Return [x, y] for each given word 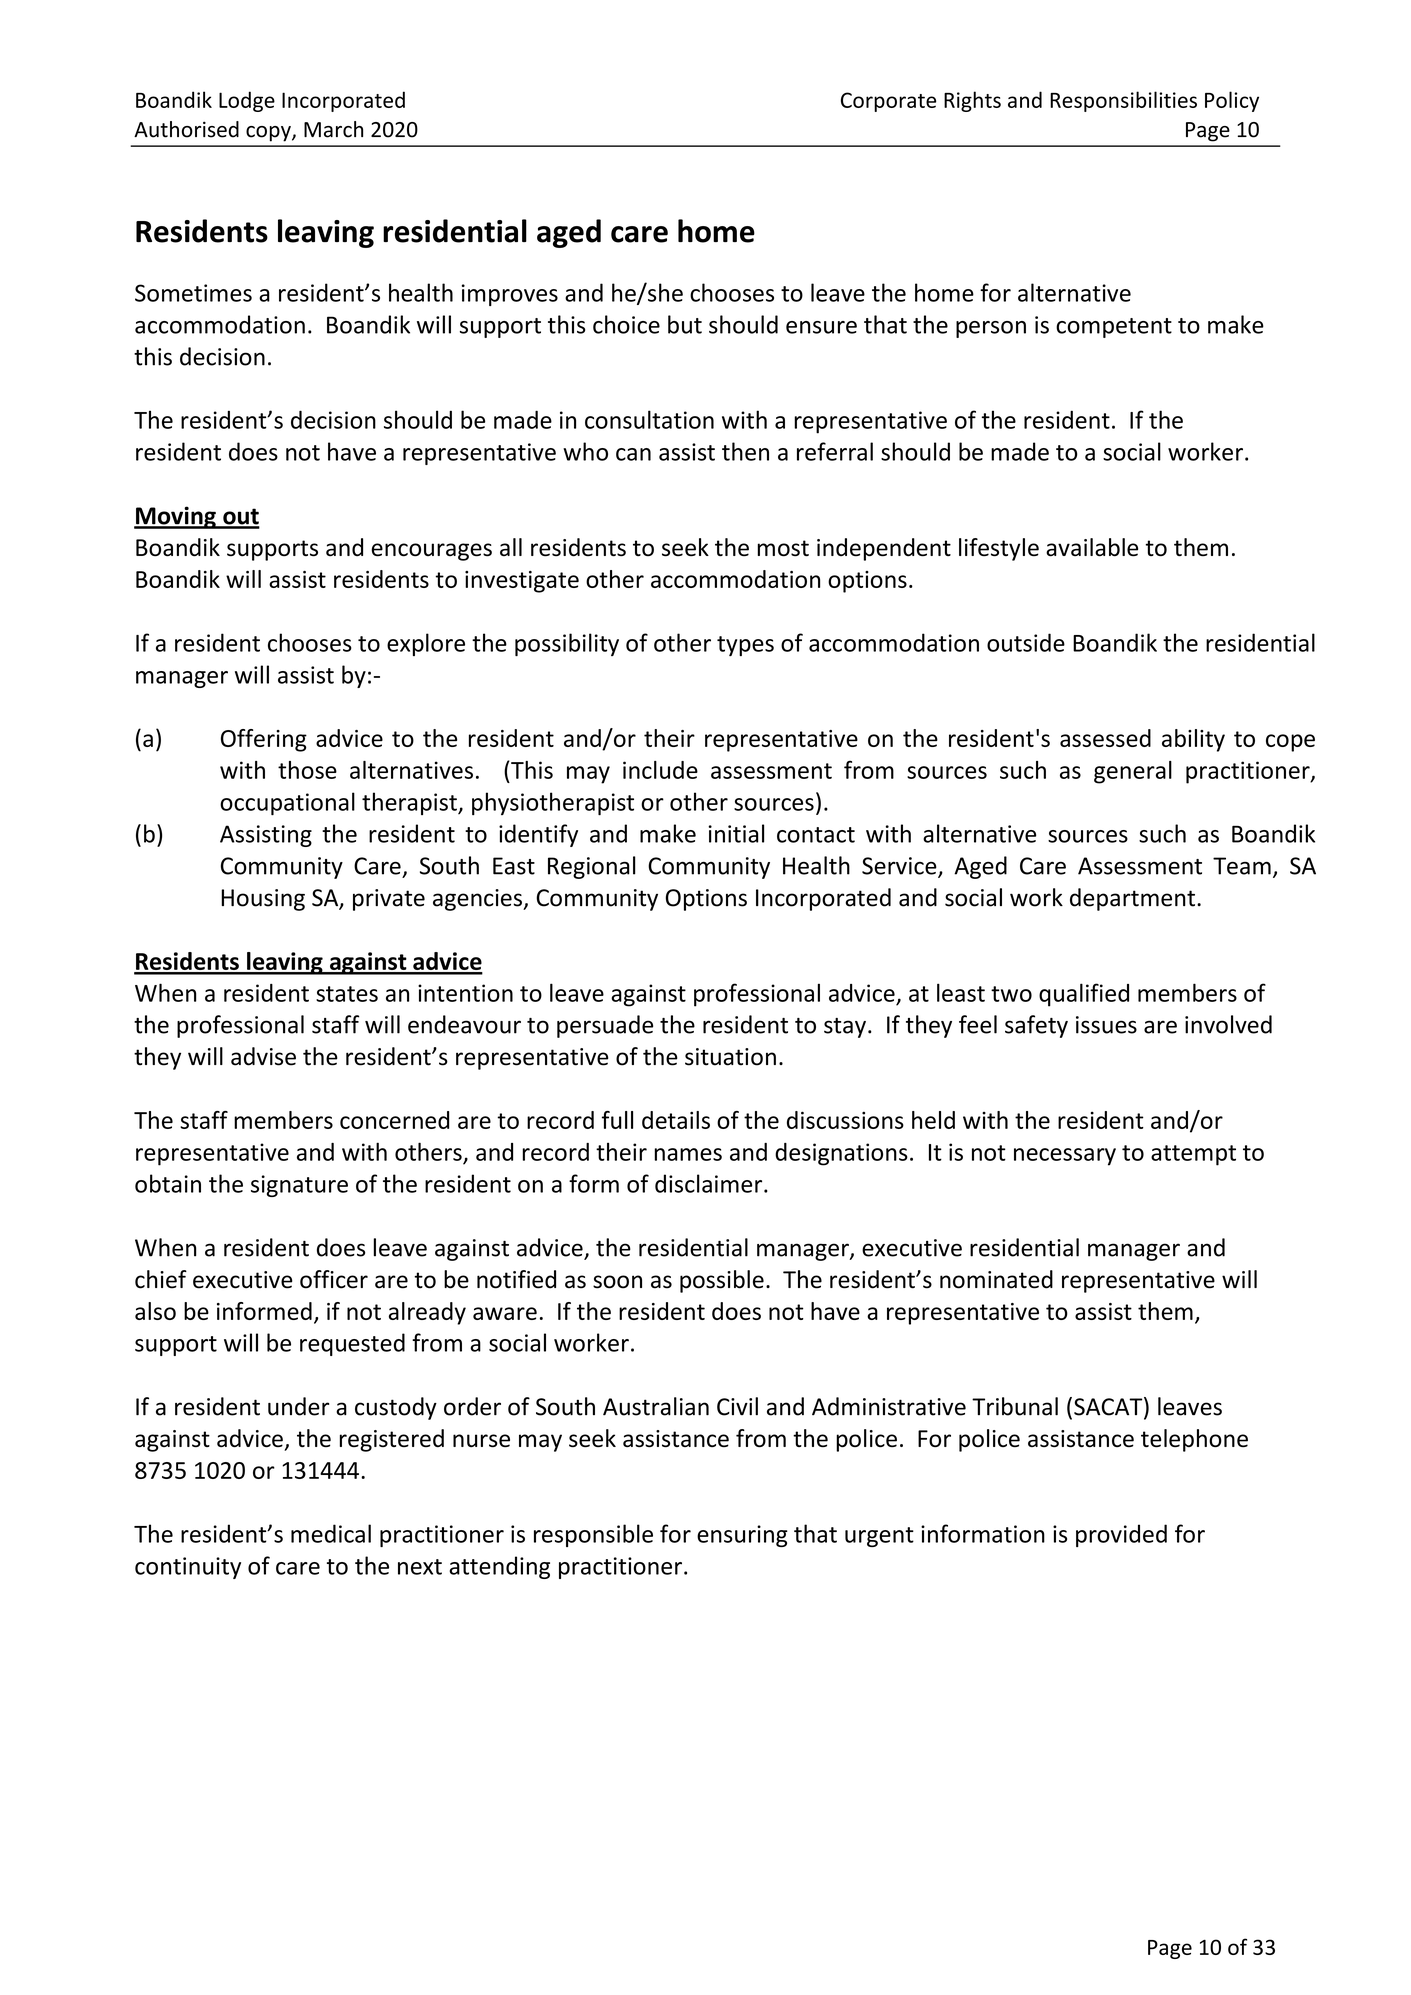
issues [1106, 1025]
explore [426, 644]
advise [263, 1056]
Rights [972, 101]
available [1092, 547]
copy [269, 134]
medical [331, 1533]
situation [730, 1057]
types [745, 646]
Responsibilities [1123, 101]
